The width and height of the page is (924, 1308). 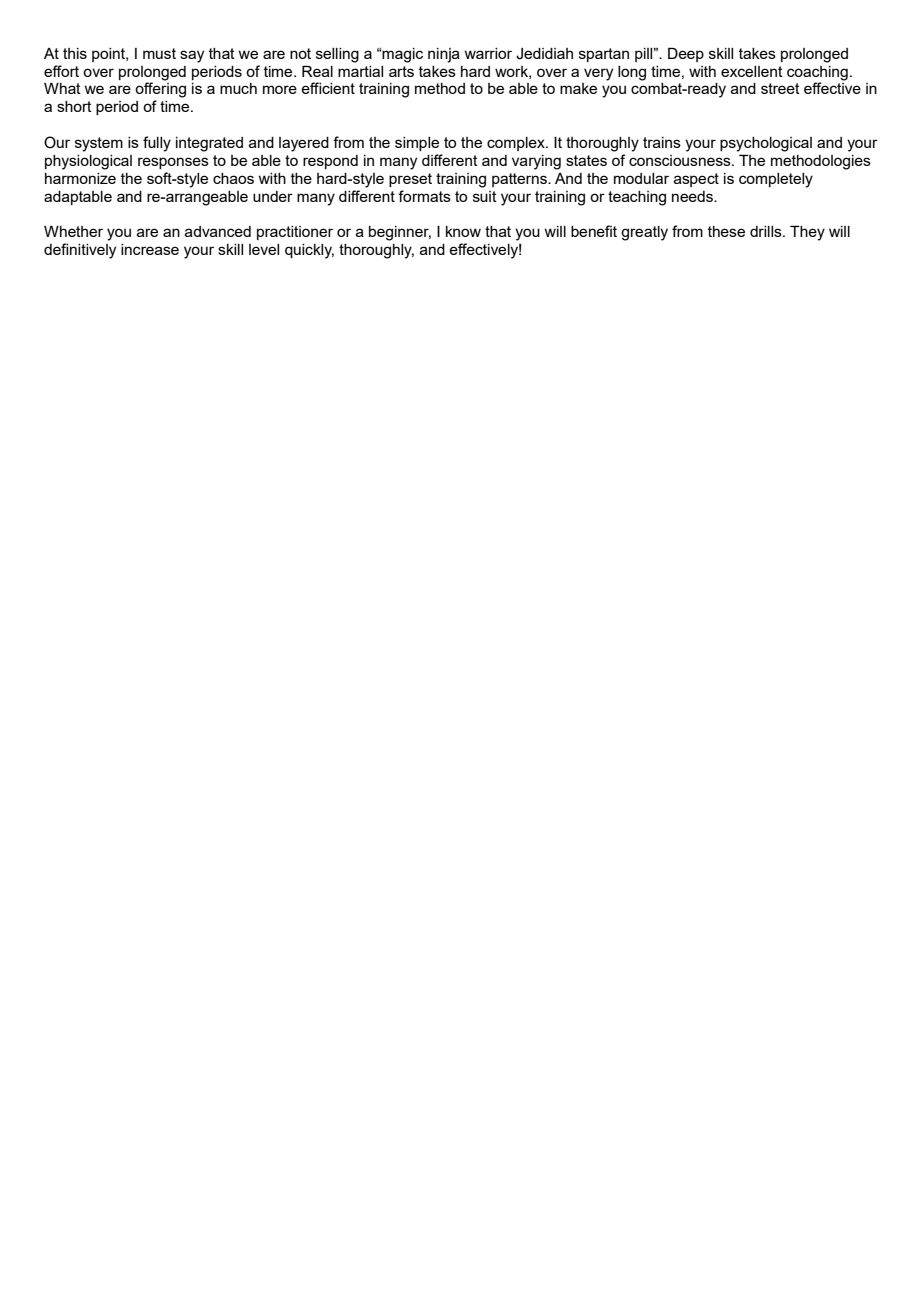 What do you see at coordinates (157, 144) in the page?
I see `fully` at bounding box center [157, 144].
